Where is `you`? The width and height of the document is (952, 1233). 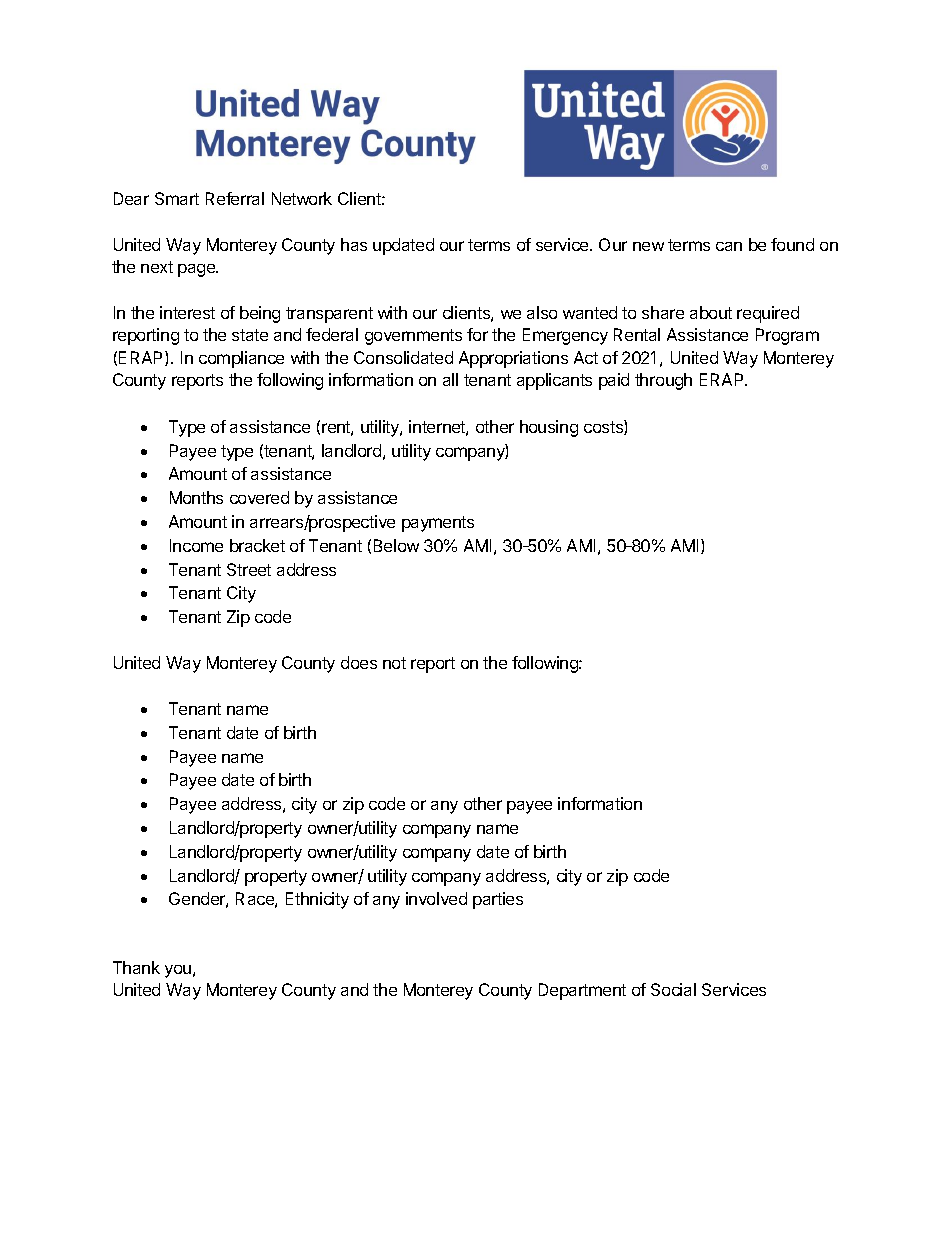
you is located at coordinates (178, 971).
